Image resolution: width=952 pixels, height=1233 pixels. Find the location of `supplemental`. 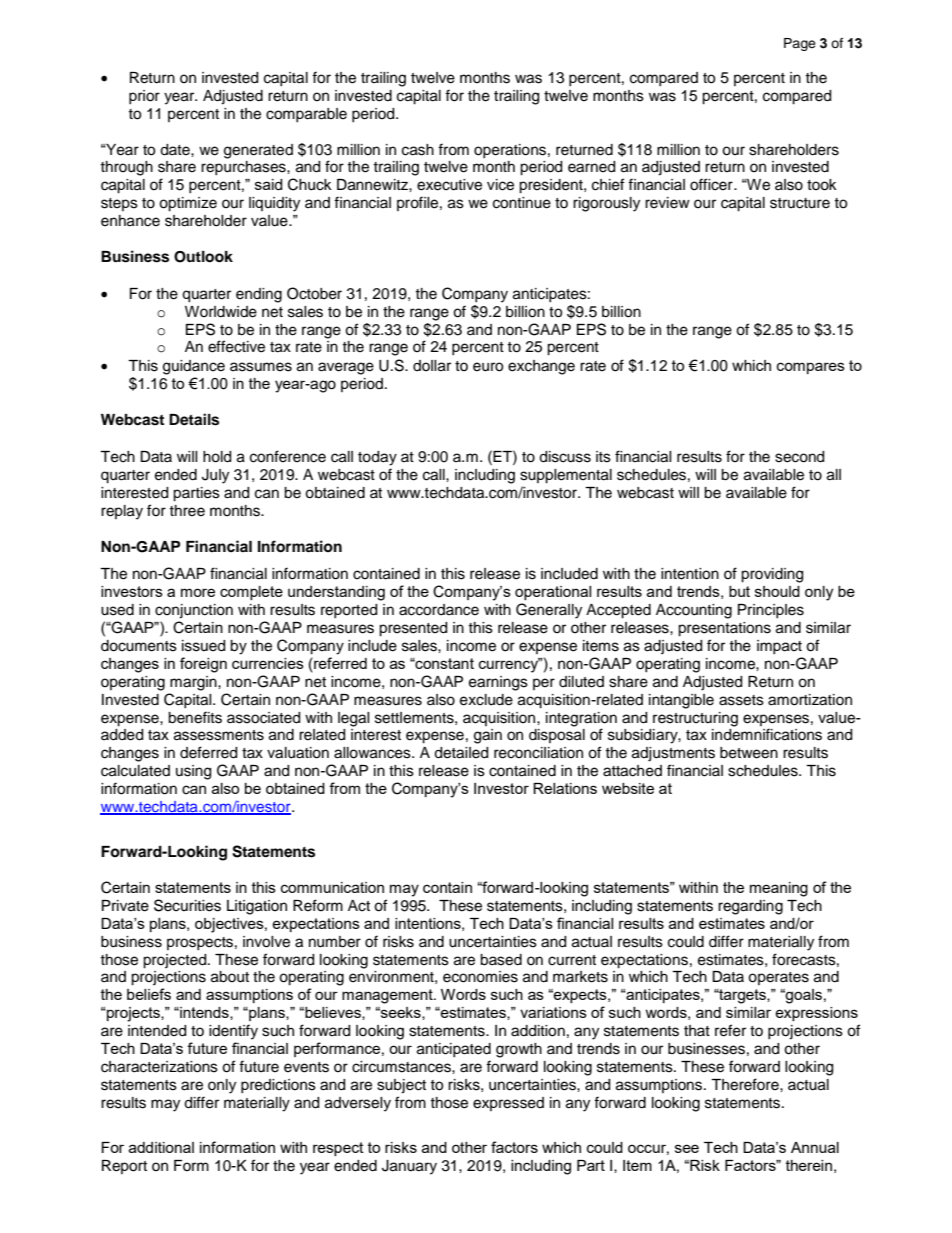

supplemental is located at coordinates (566, 476).
